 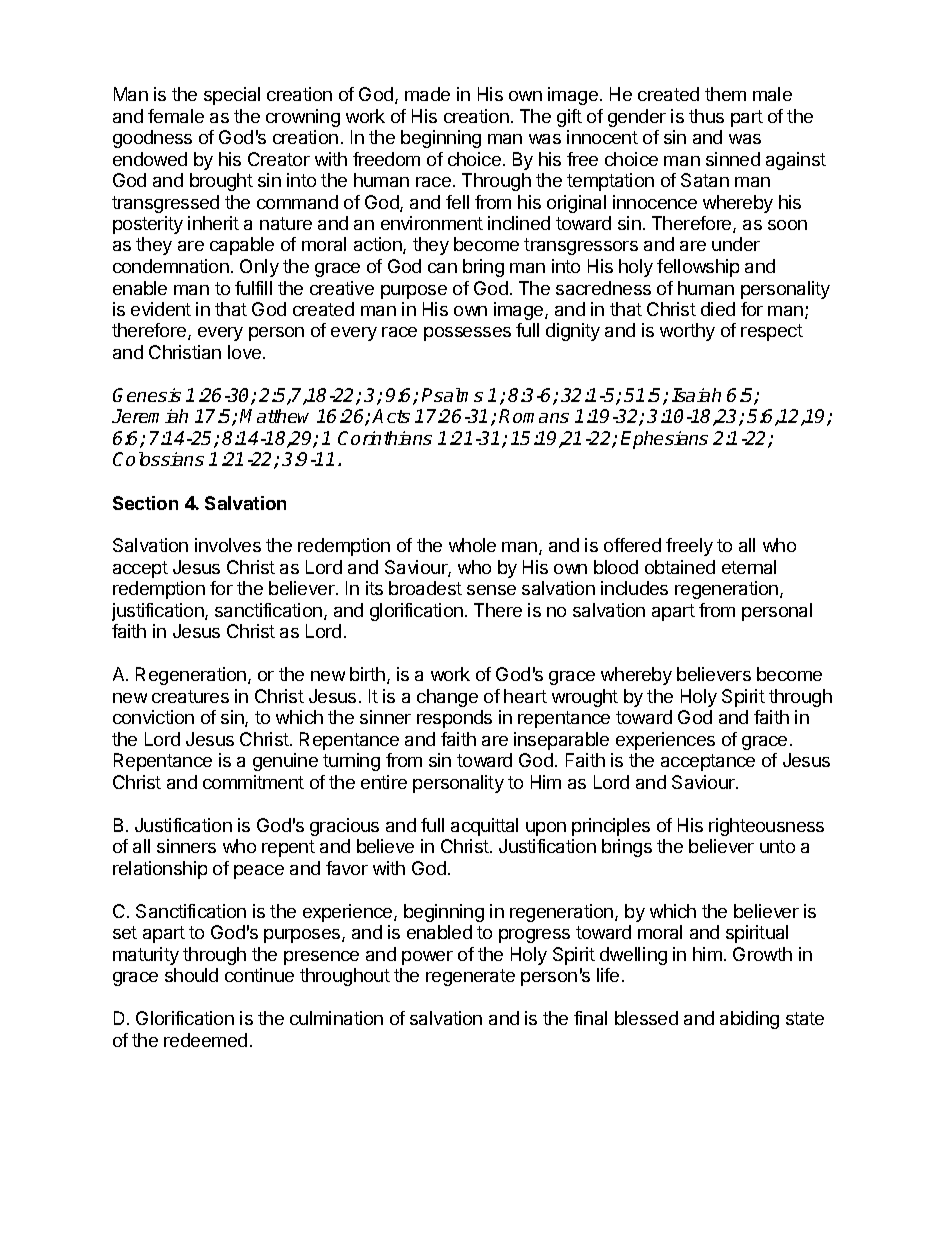 What do you see at coordinates (205, 1040) in the page?
I see `redeemed` at bounding box center [205, 1040].
